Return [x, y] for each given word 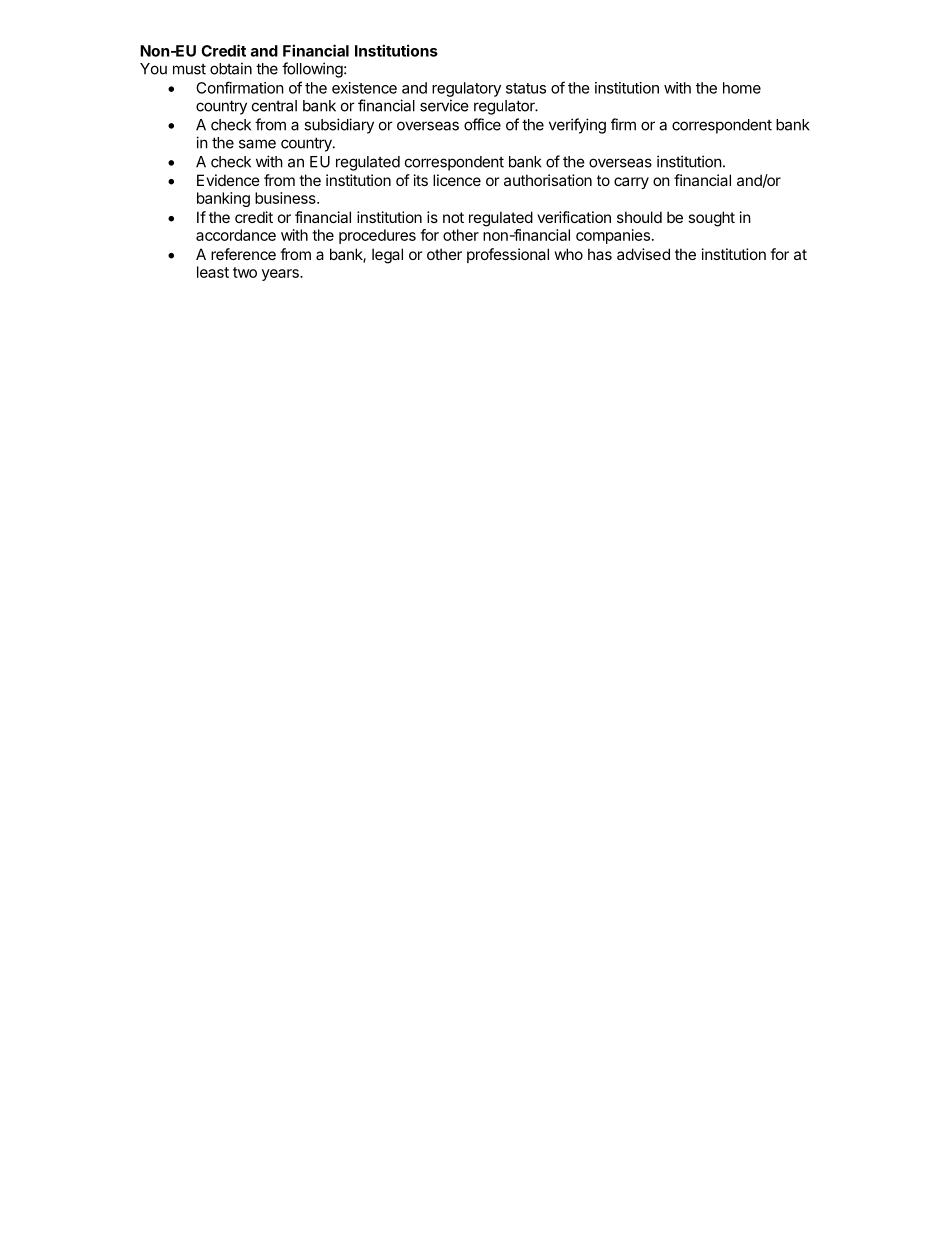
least [213, 272]
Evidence [228, 180]
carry [631, 183]
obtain [231, 68]
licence [457, 180]
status [526, 88]
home [742, 88]
